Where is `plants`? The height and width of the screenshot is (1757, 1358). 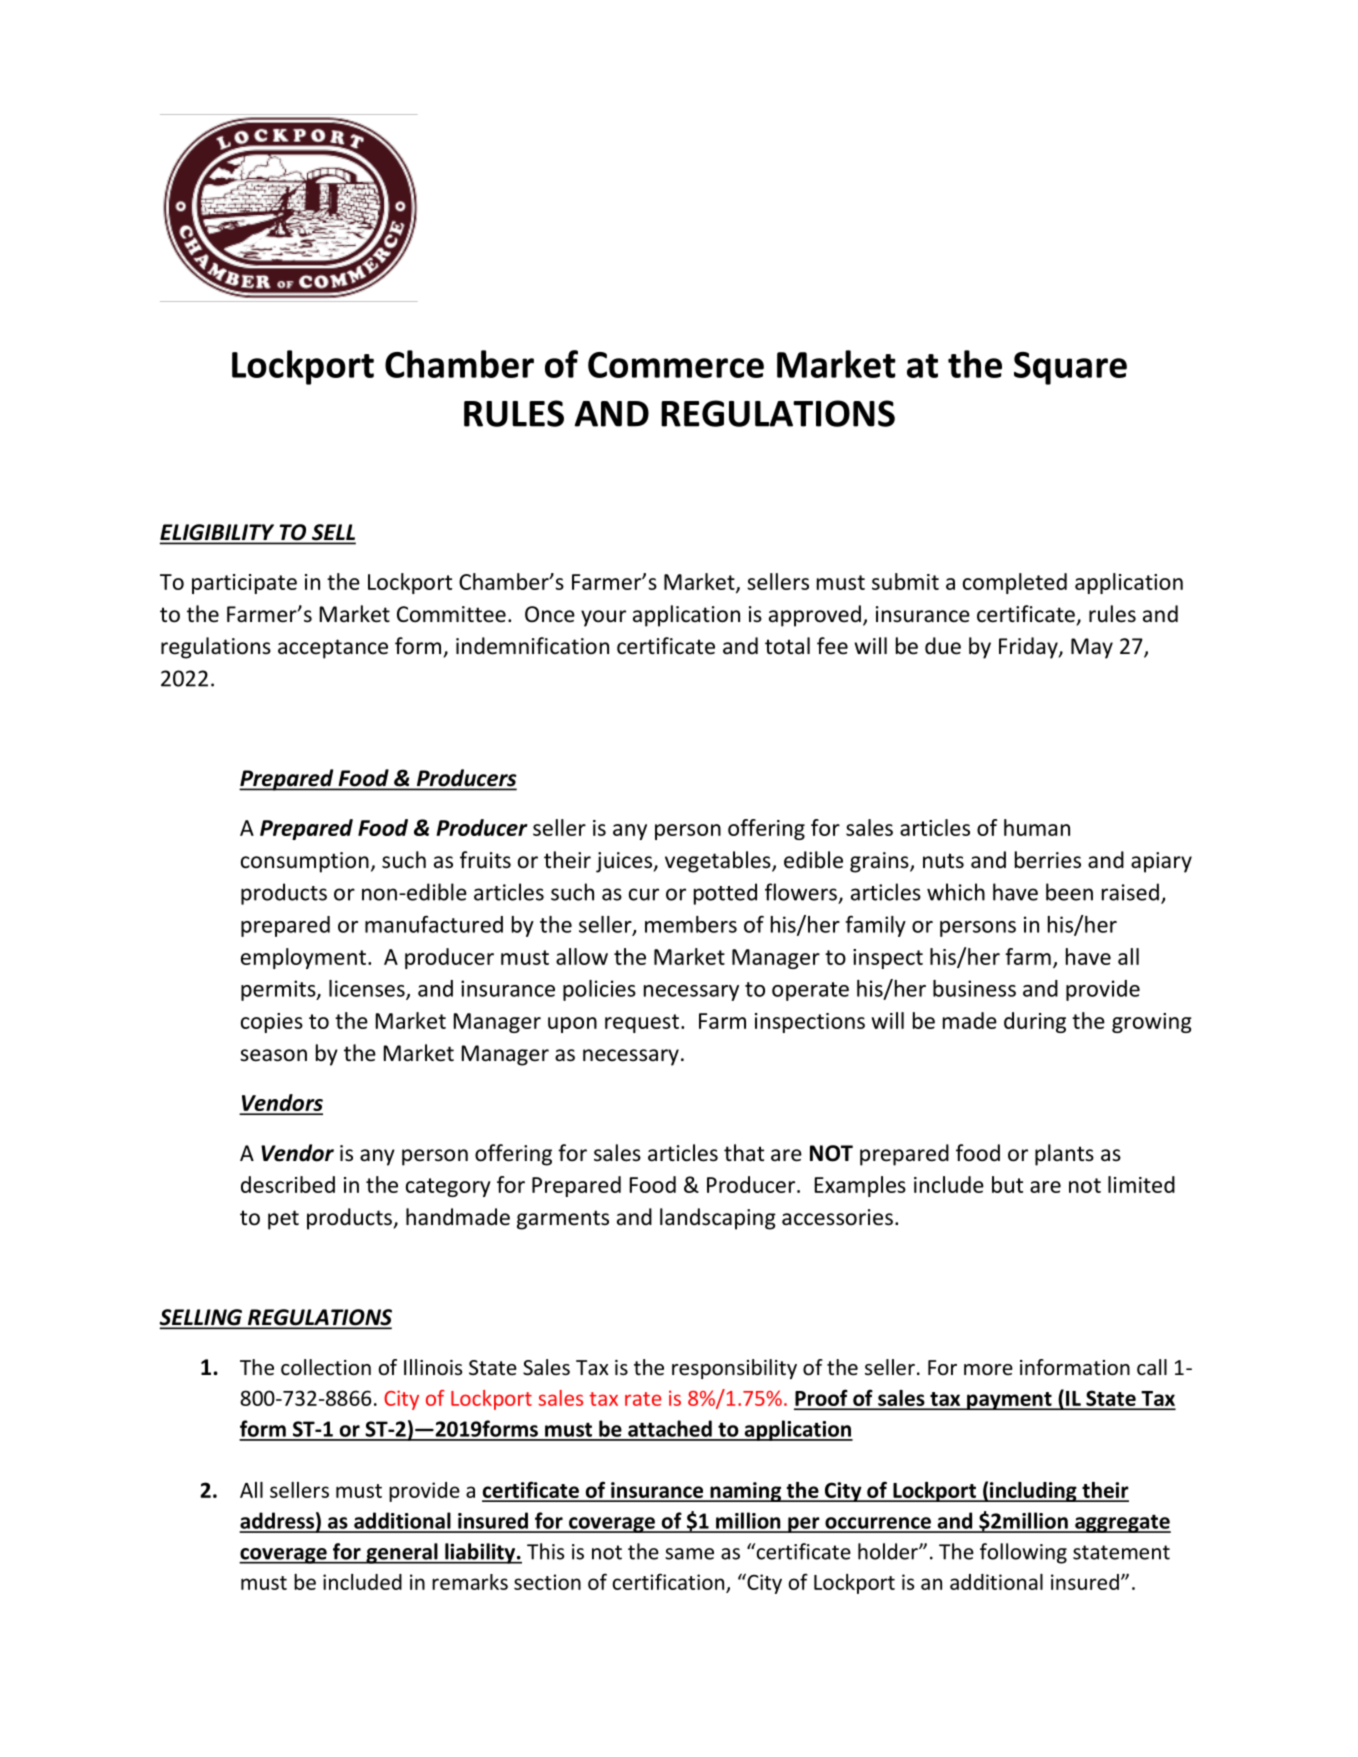 plants is located at coordinates (1064, 1155).
